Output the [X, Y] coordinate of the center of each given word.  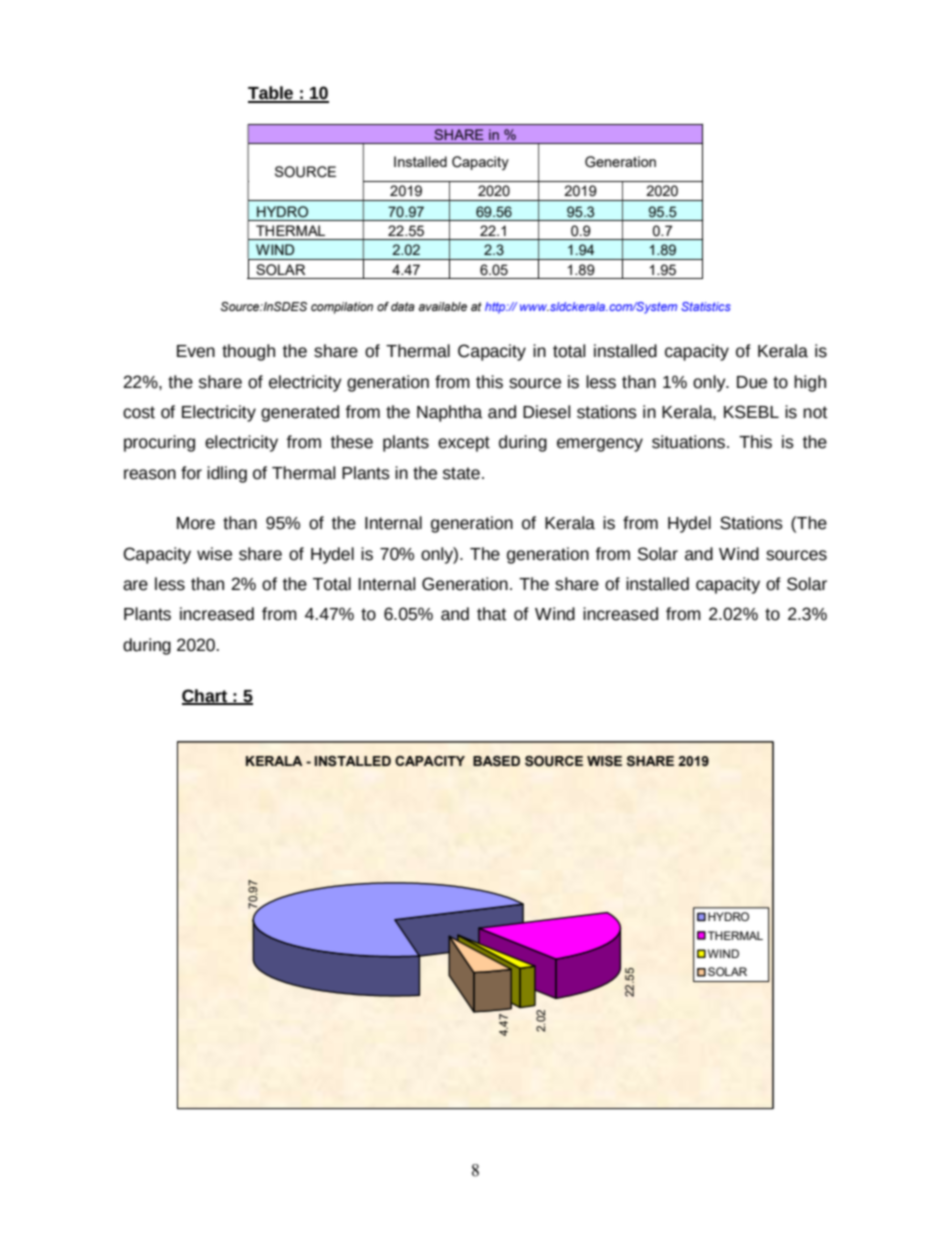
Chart [206, 696]
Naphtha [449, 413]
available [442, 306]
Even [196, 351]
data [403, 306]
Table [272, 94]
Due [752, 382]
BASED [496, 761]
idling [227, 474]
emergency [600, 445]
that [491, 614]
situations [688, 442]
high [810, 383]
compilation [342, 308]
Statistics [706, 306]
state [461, 473]
